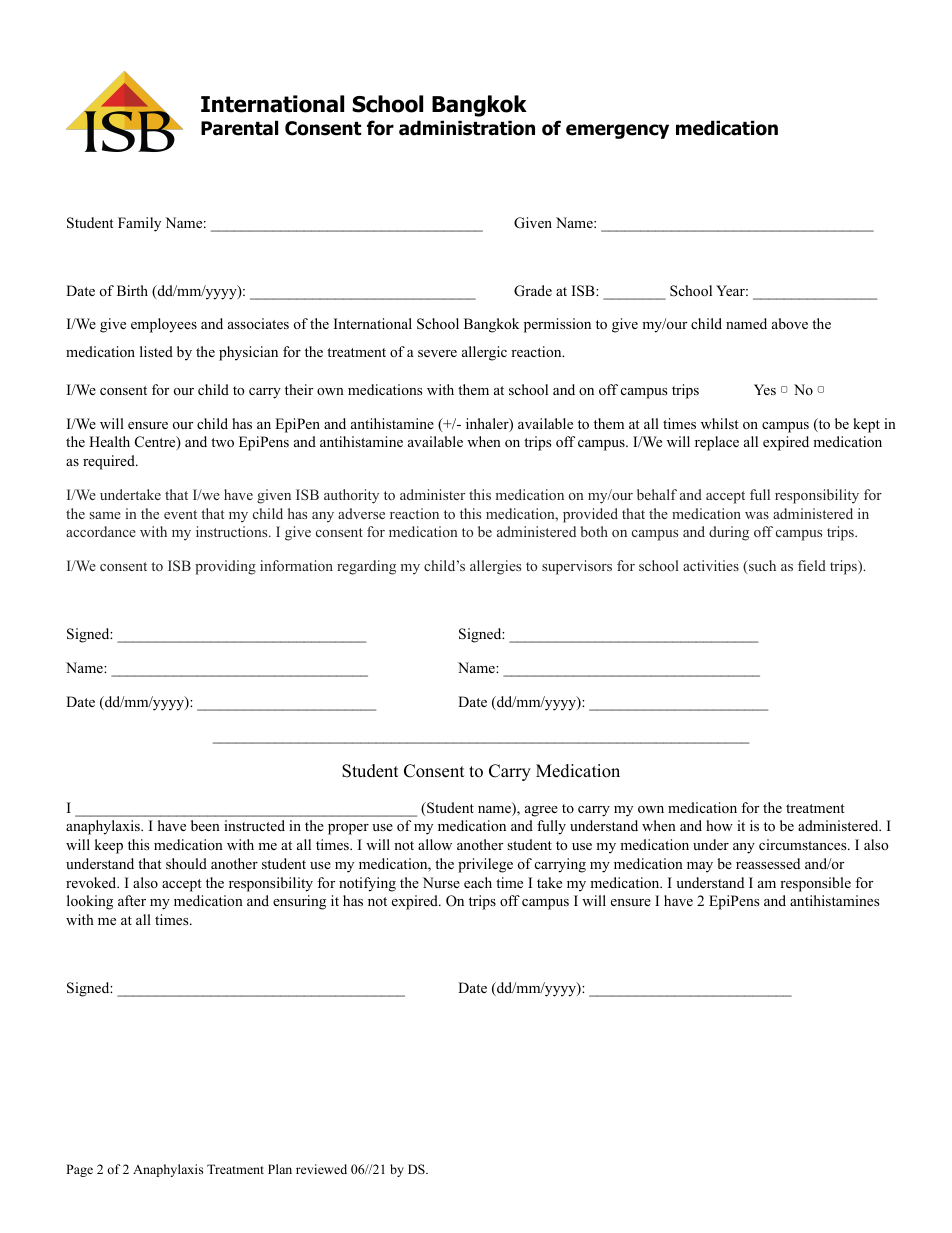 This screenshot has width=952, height=1233. Describe the element at coordinates (467, 128) in the screenshot. I see `administration` at that location.
